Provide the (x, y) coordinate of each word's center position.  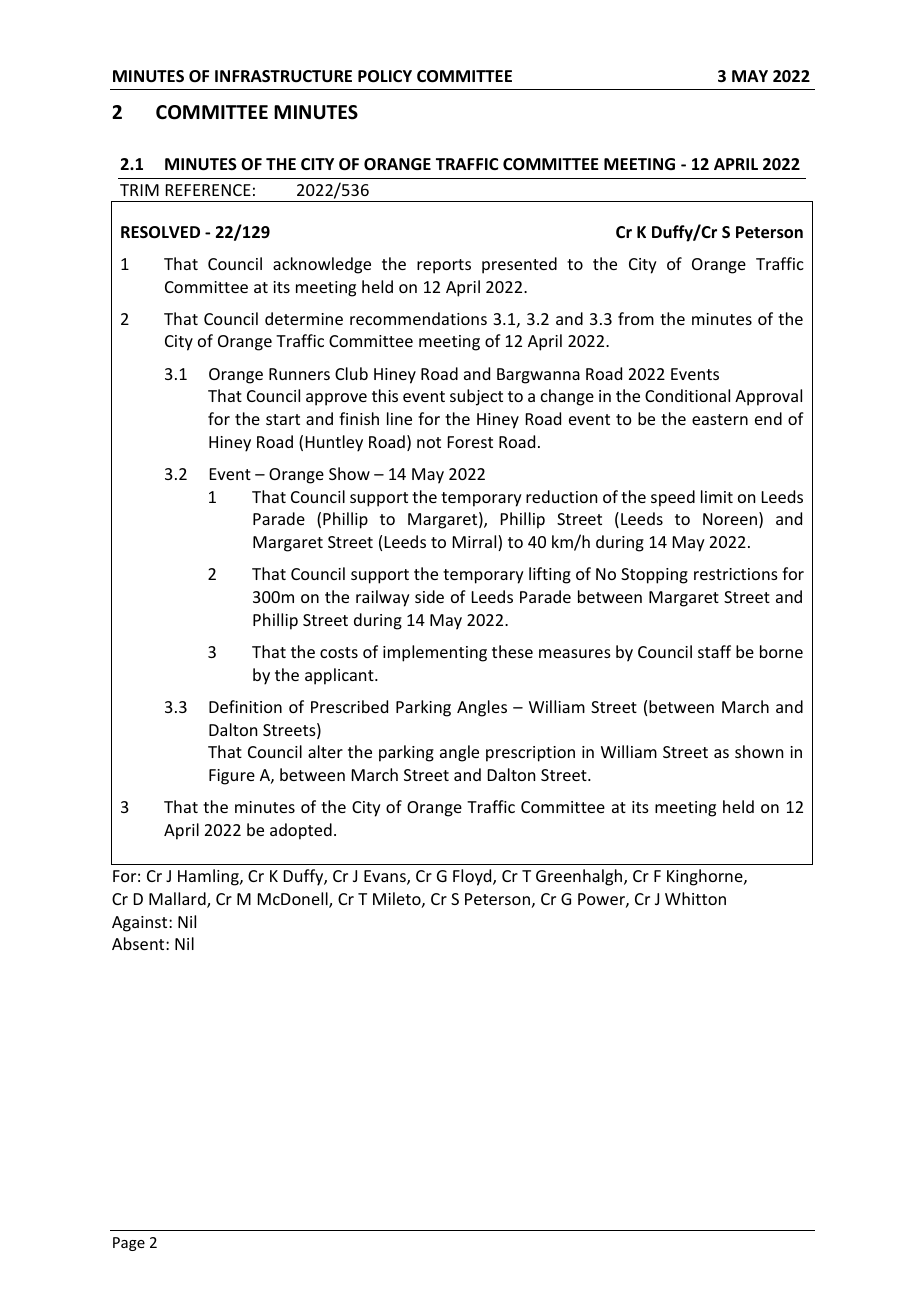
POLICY (385, 76)
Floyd (473, 877)
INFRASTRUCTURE (283, 76)
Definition (245, 706)
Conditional (687, 395)
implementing (435, 653)
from (636, 318)
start (283, 419)
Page (129, 1244)
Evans (386, 877)
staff (714, 651)
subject (476, 397)
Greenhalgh (580, 877)
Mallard (178, 900)
